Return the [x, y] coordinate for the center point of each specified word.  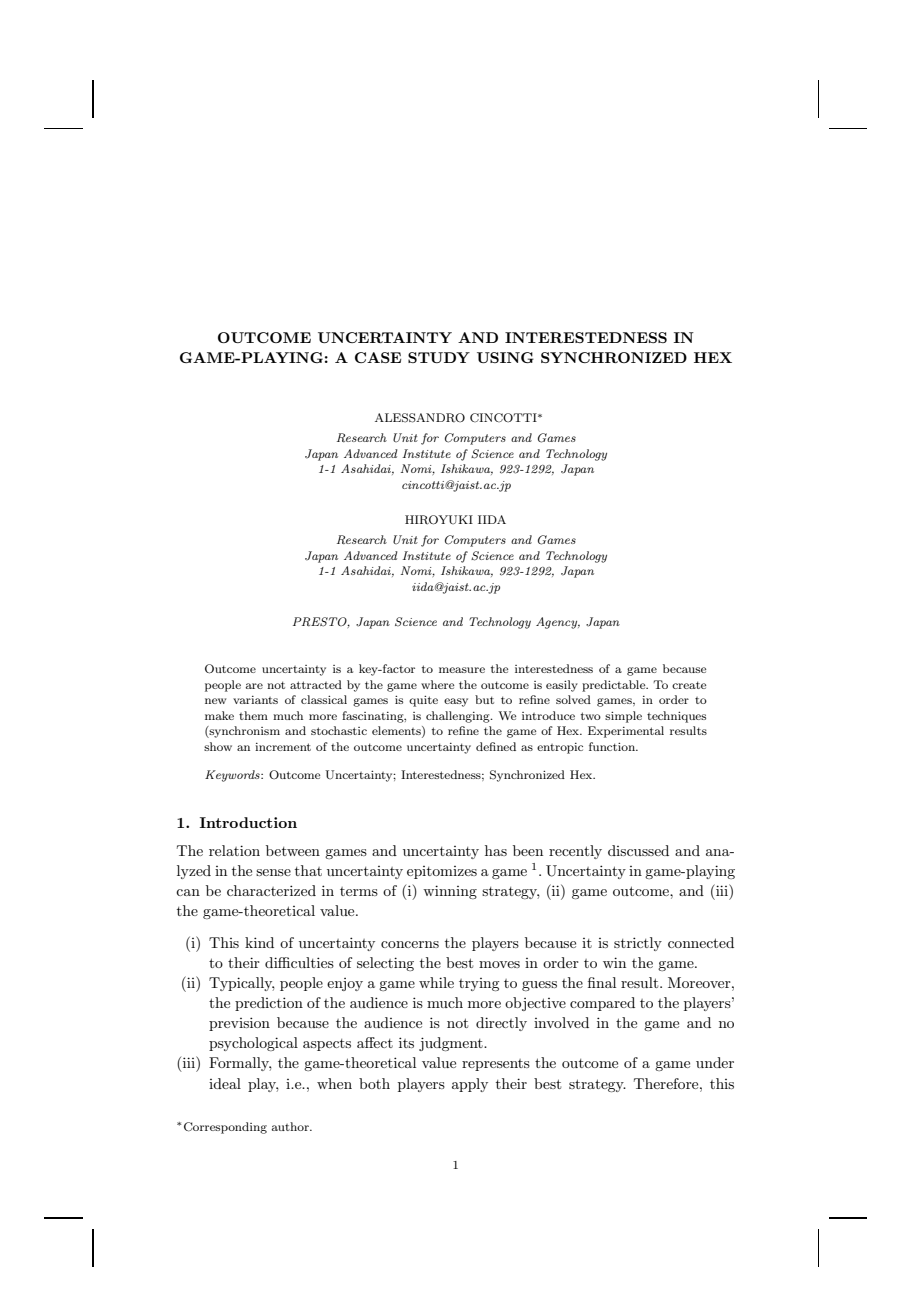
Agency [558, 623]
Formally [240, 1064]
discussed [638, 850]
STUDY [439, 357]
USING [505, 357]
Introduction [248, 822]
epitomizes [442, 872]
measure [462, 670]
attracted [316, 684]
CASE [378, 357]
